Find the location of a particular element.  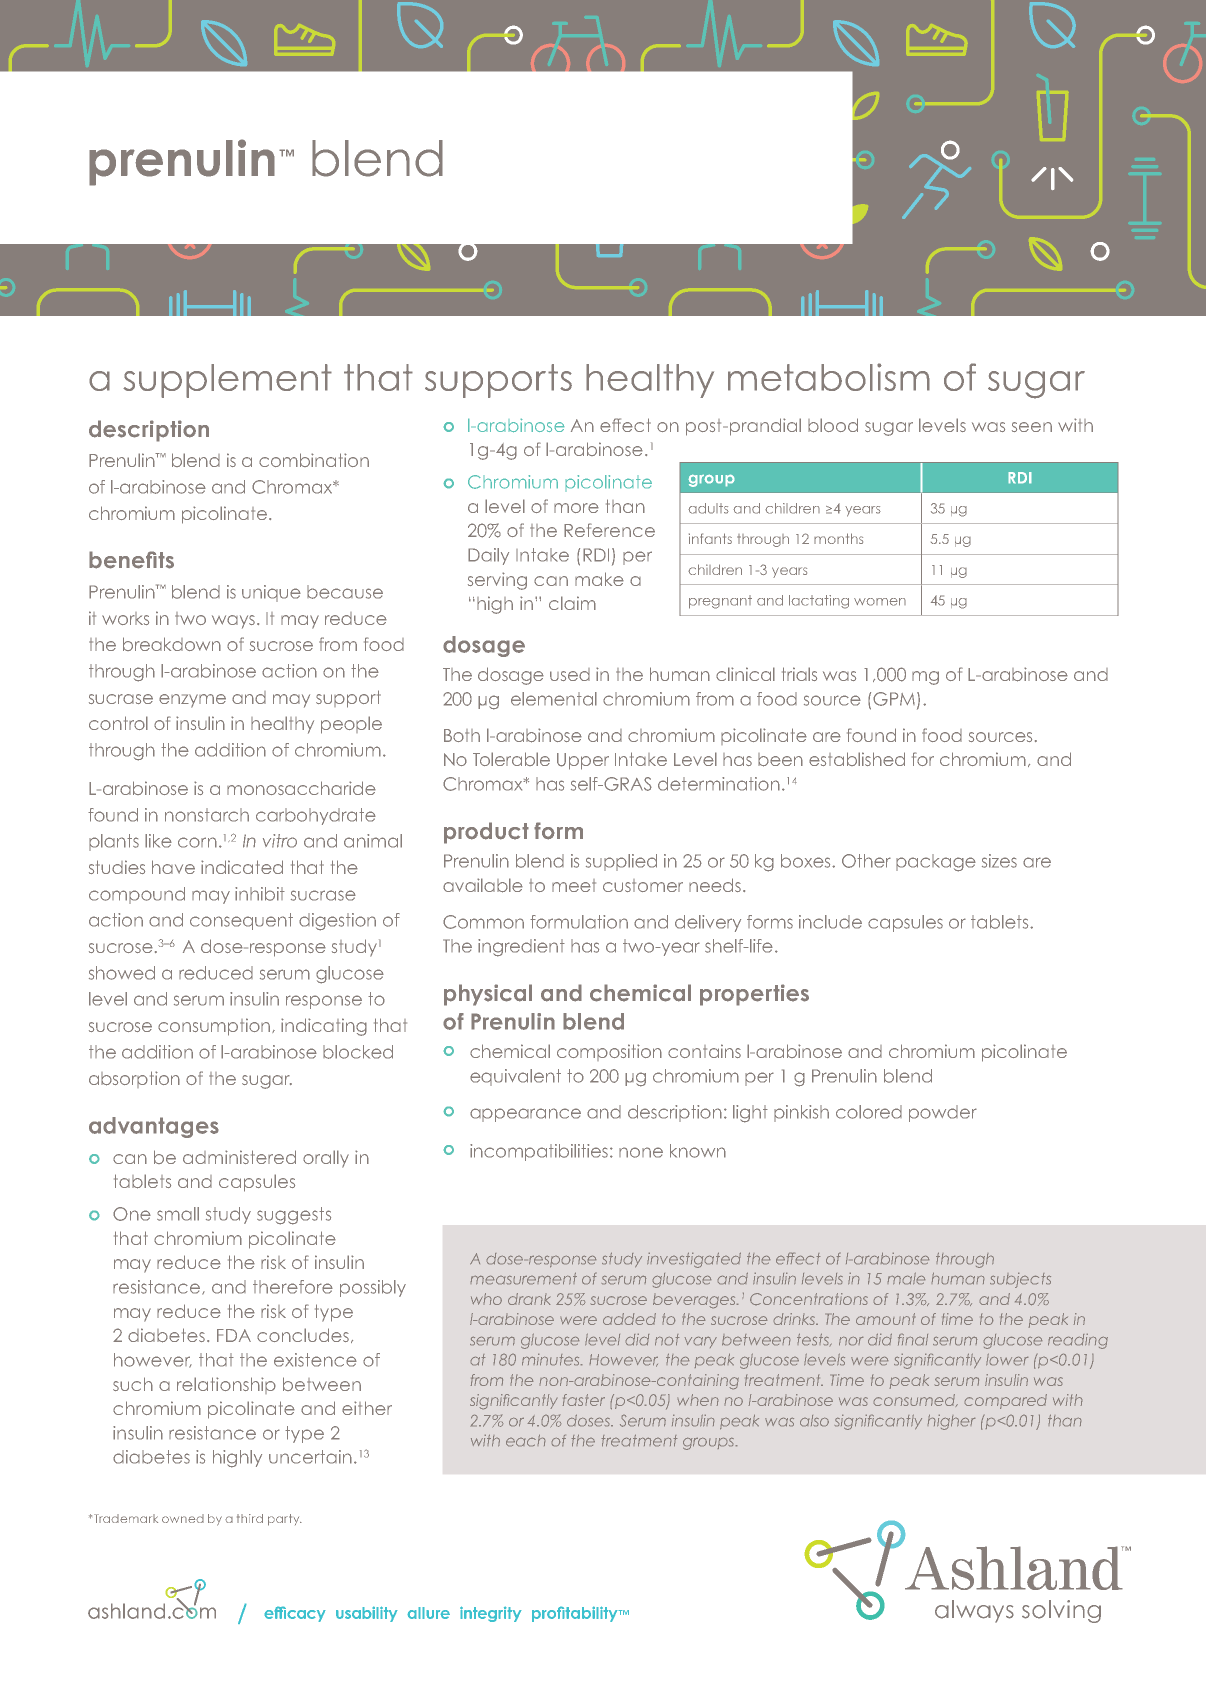

none is located at coordinates (641, 1152).
